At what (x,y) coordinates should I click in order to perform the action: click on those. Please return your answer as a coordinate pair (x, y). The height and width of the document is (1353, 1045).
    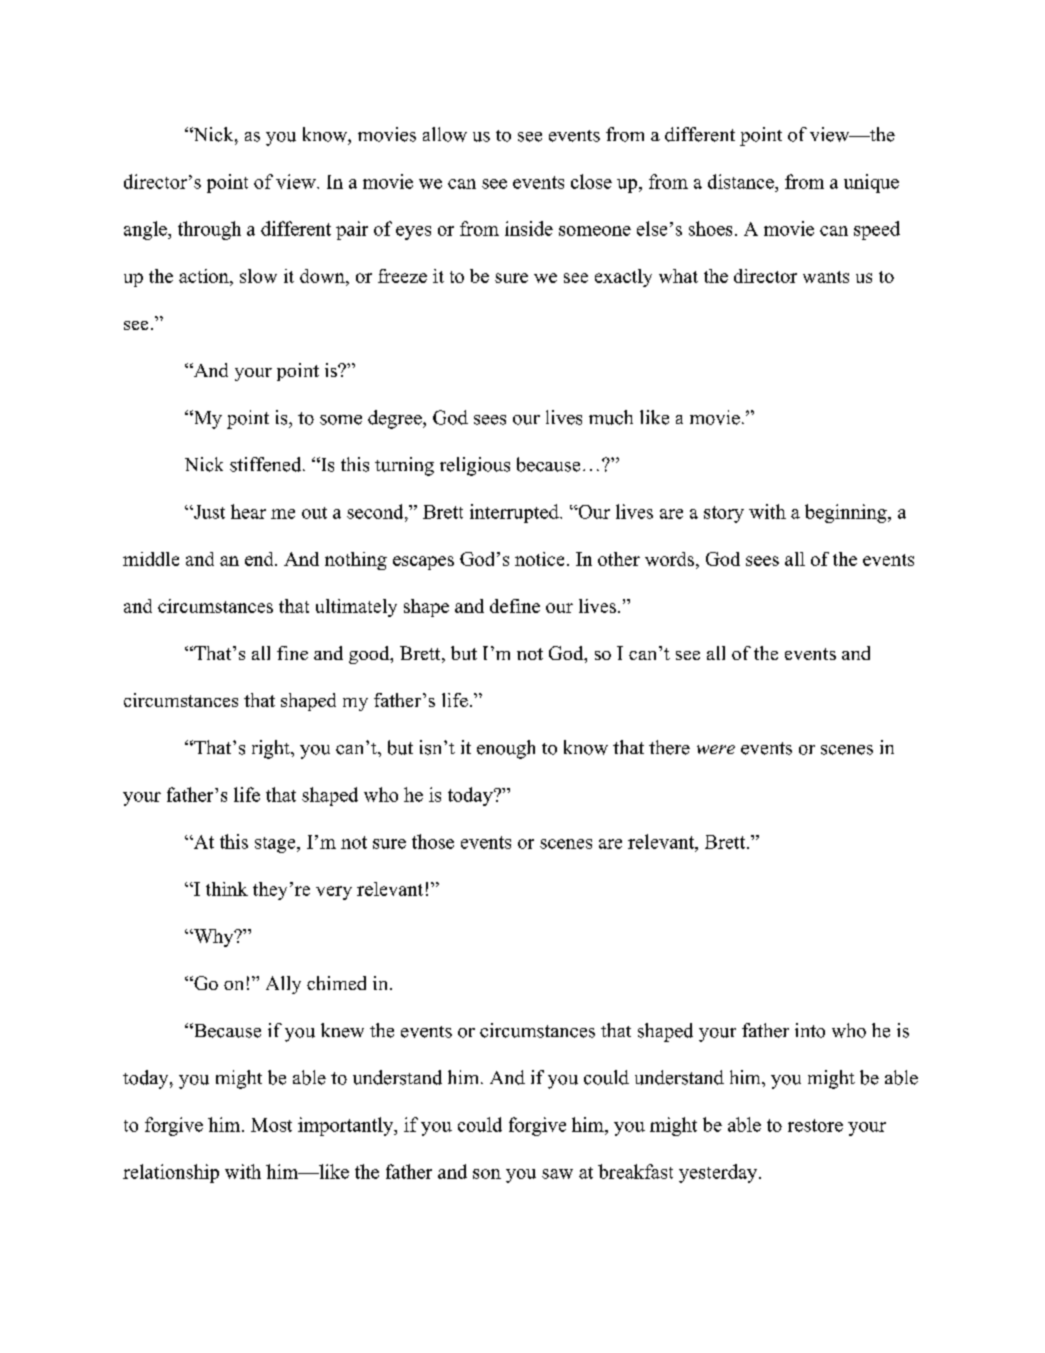
    Looking at the image, I should click on (433, 841).
